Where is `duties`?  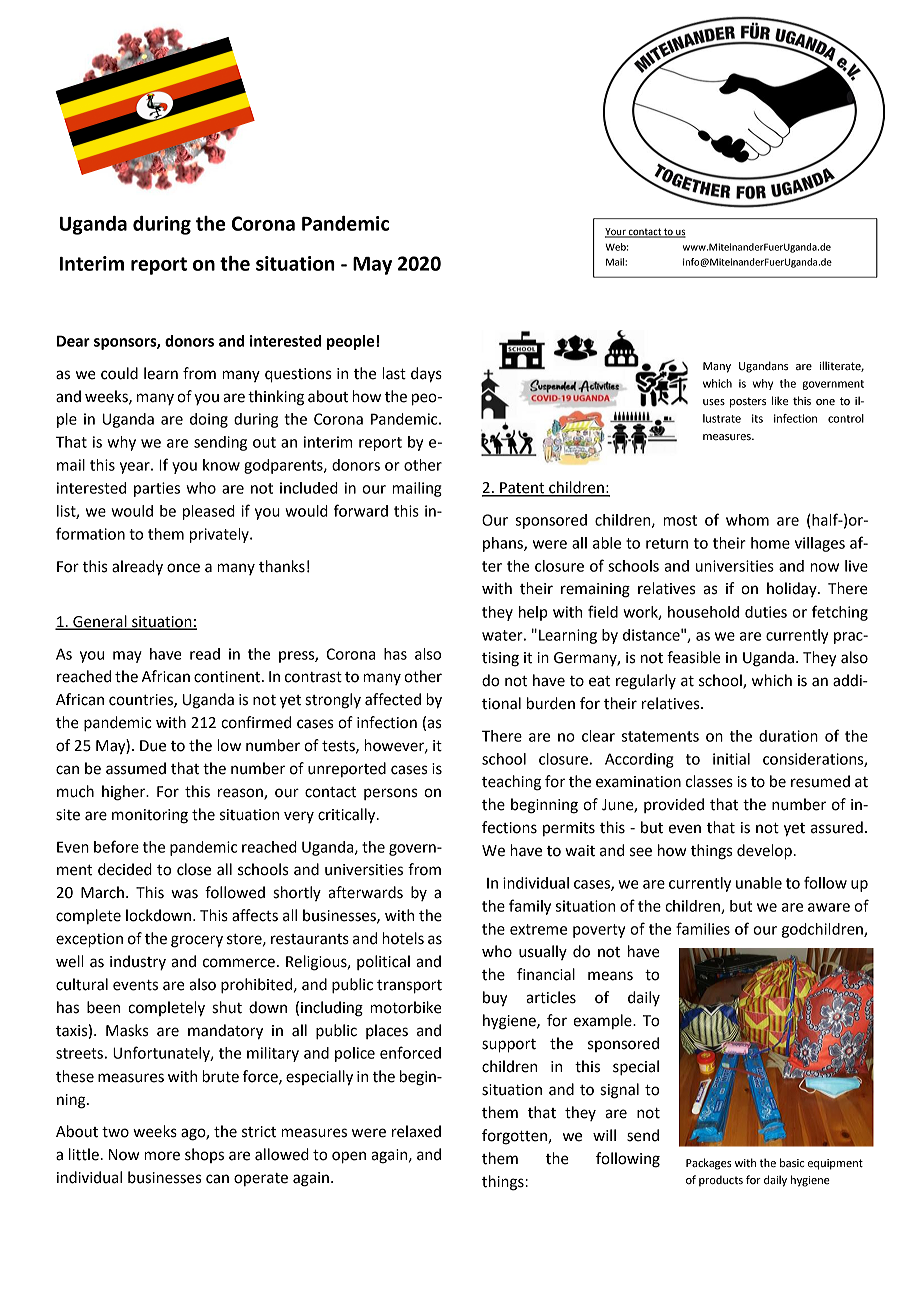
duties is located at coordinates (766, 612).
